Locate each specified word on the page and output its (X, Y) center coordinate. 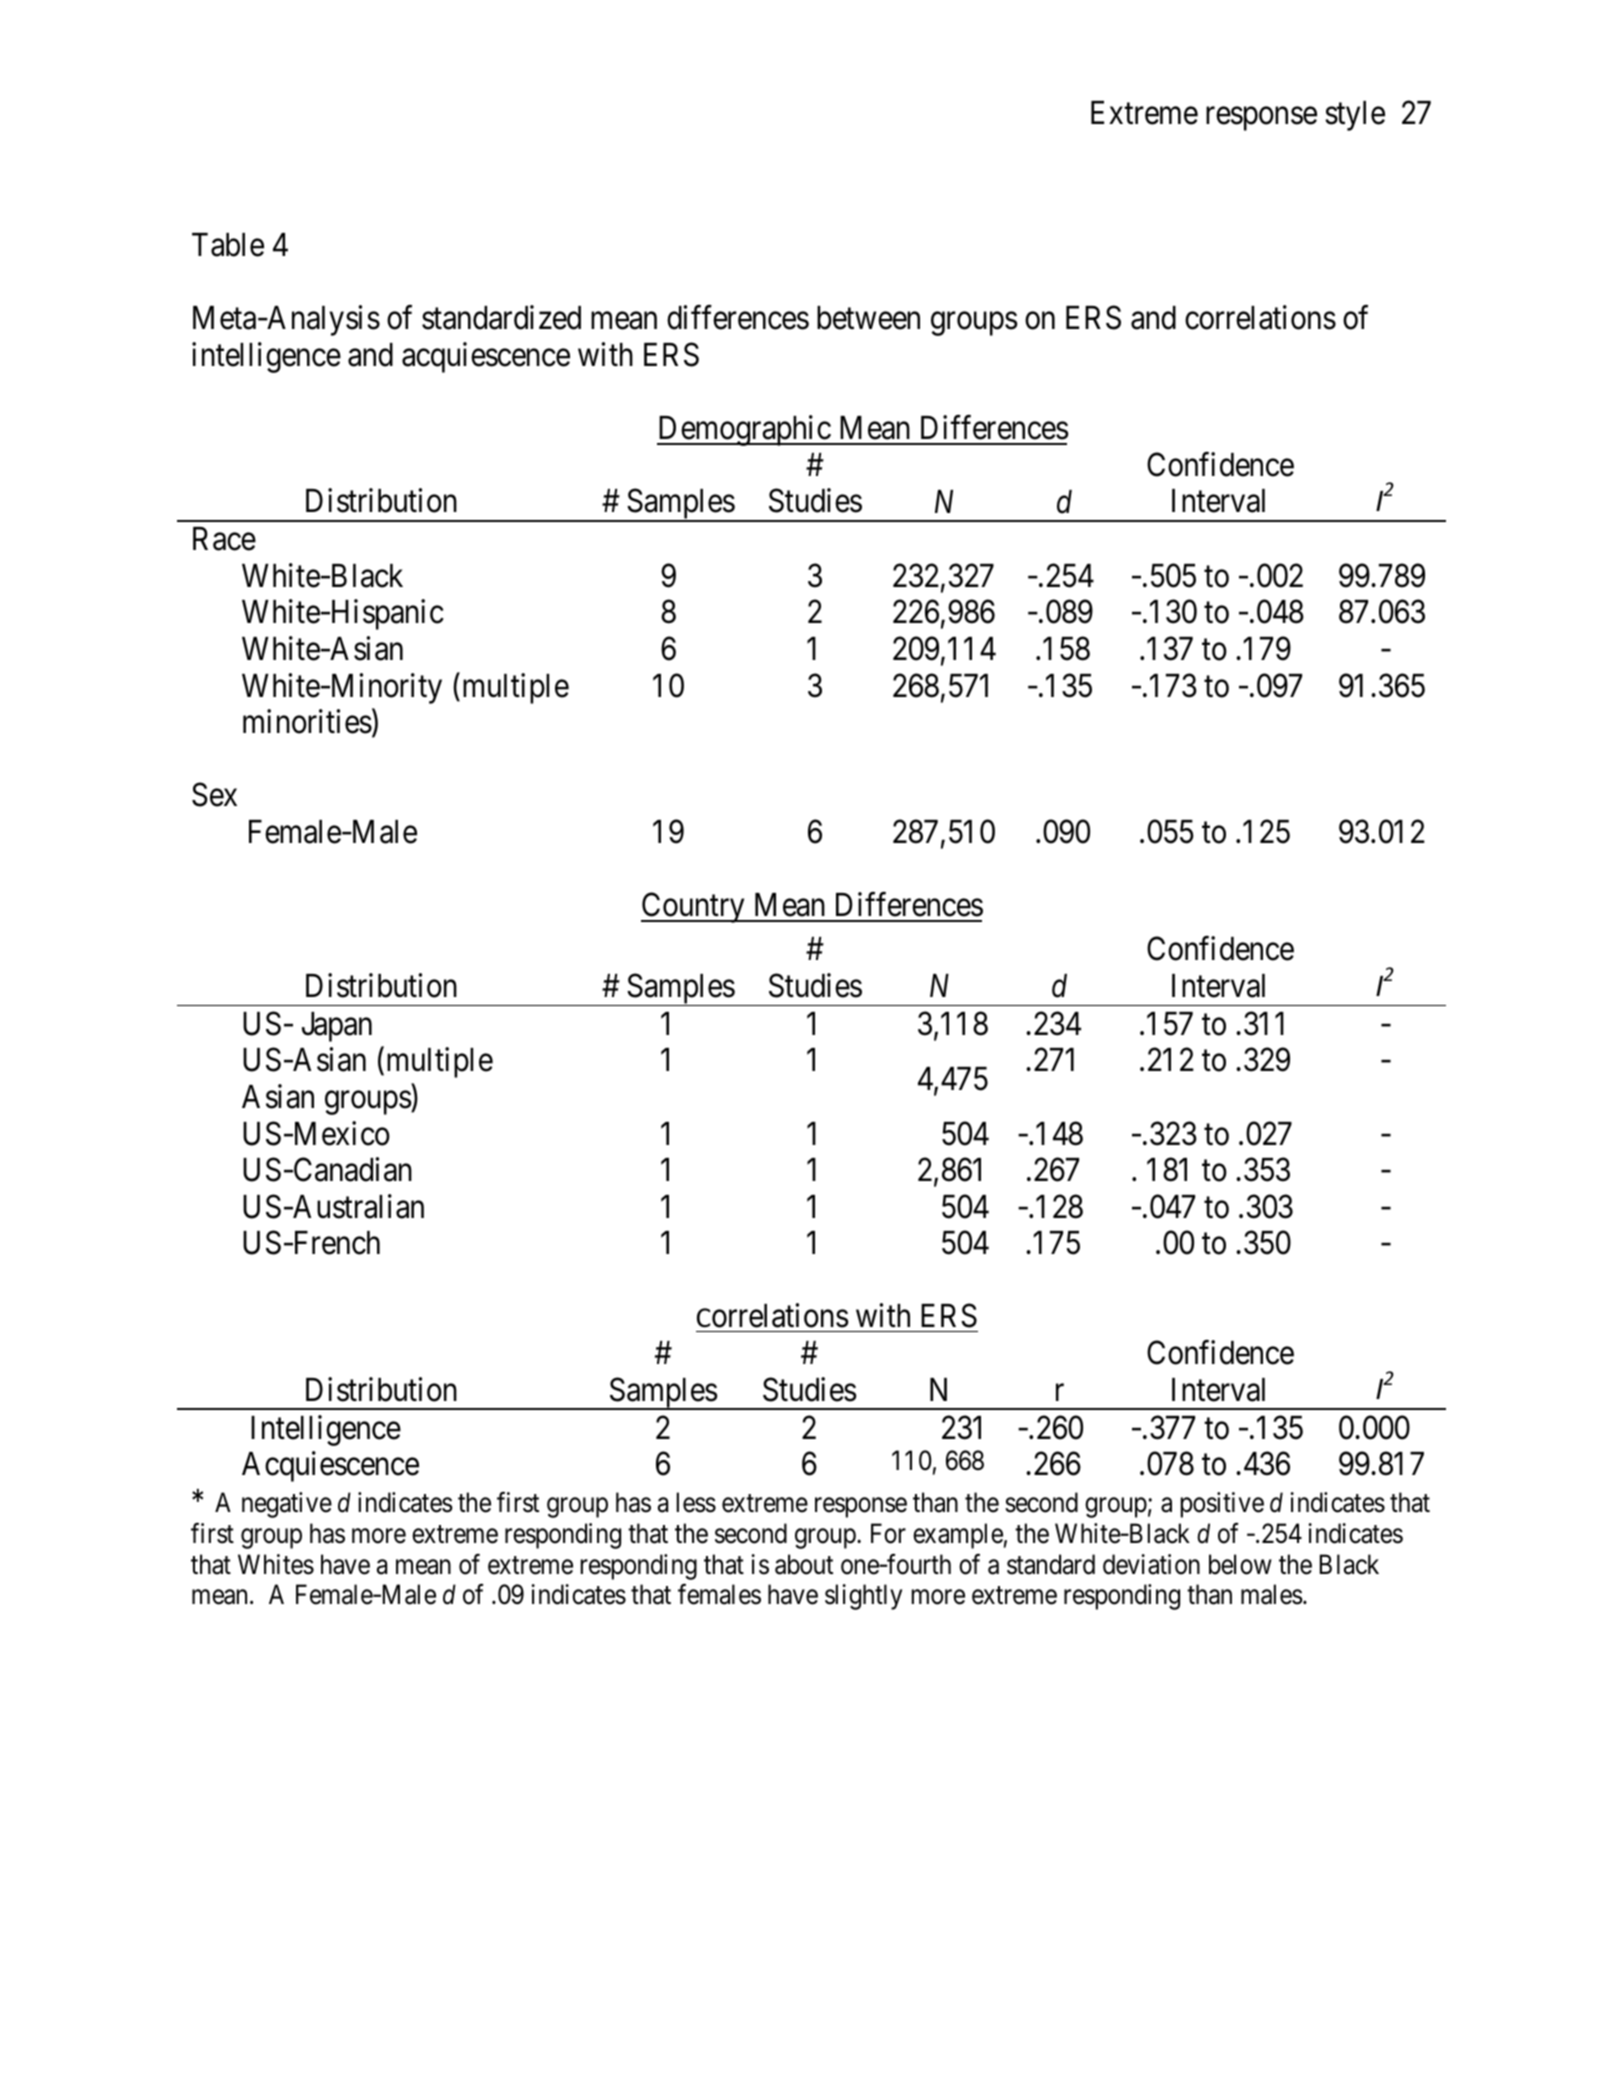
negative (287, 1505)
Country (694, 908)
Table (228, 245)
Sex (214, 795)
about (804, 1564)
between (868, 318)
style (1355, 116)
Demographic (744, 431)
